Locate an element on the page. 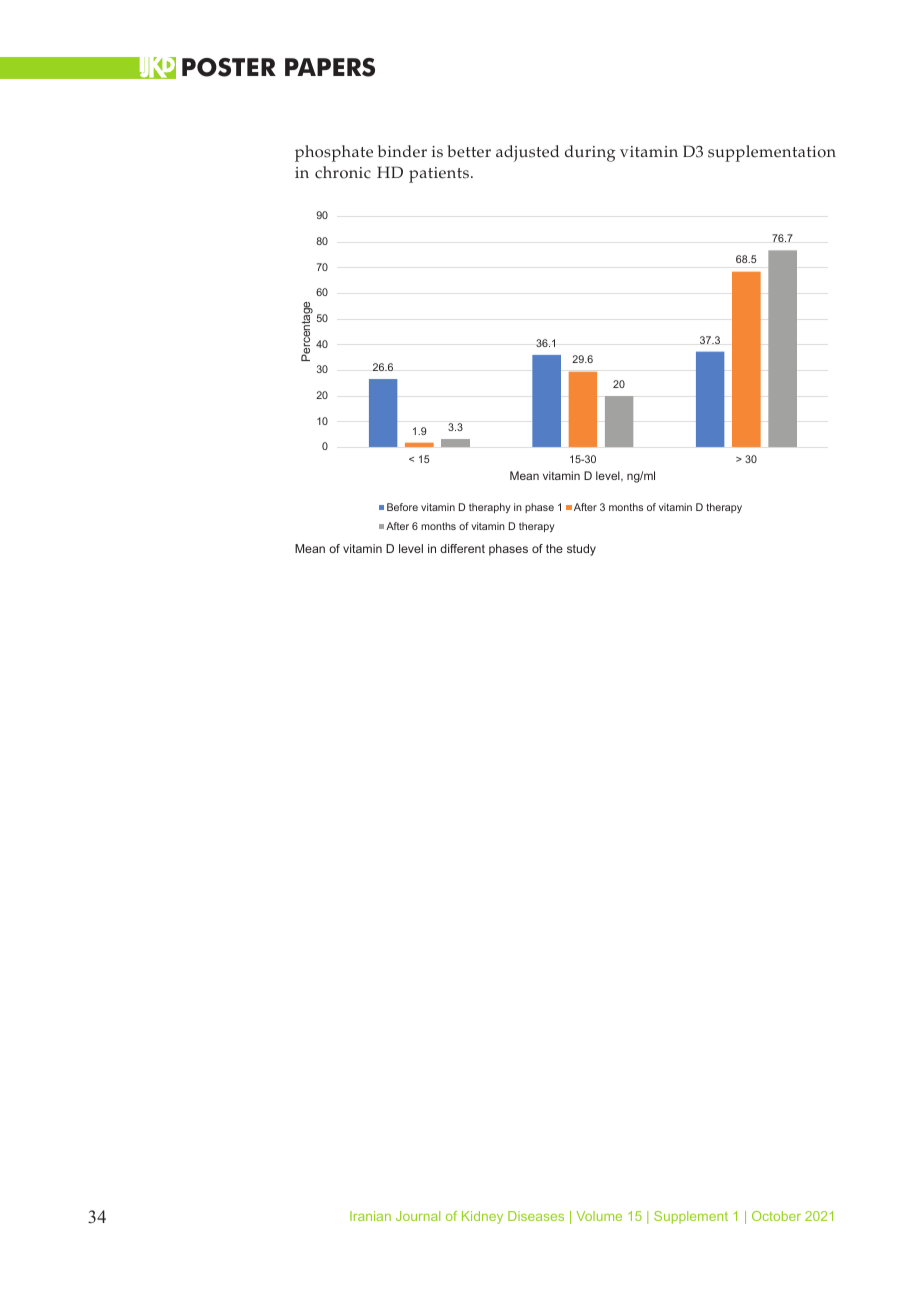 The image size is (924, 1298). during is located at coordinates (590, 153).
